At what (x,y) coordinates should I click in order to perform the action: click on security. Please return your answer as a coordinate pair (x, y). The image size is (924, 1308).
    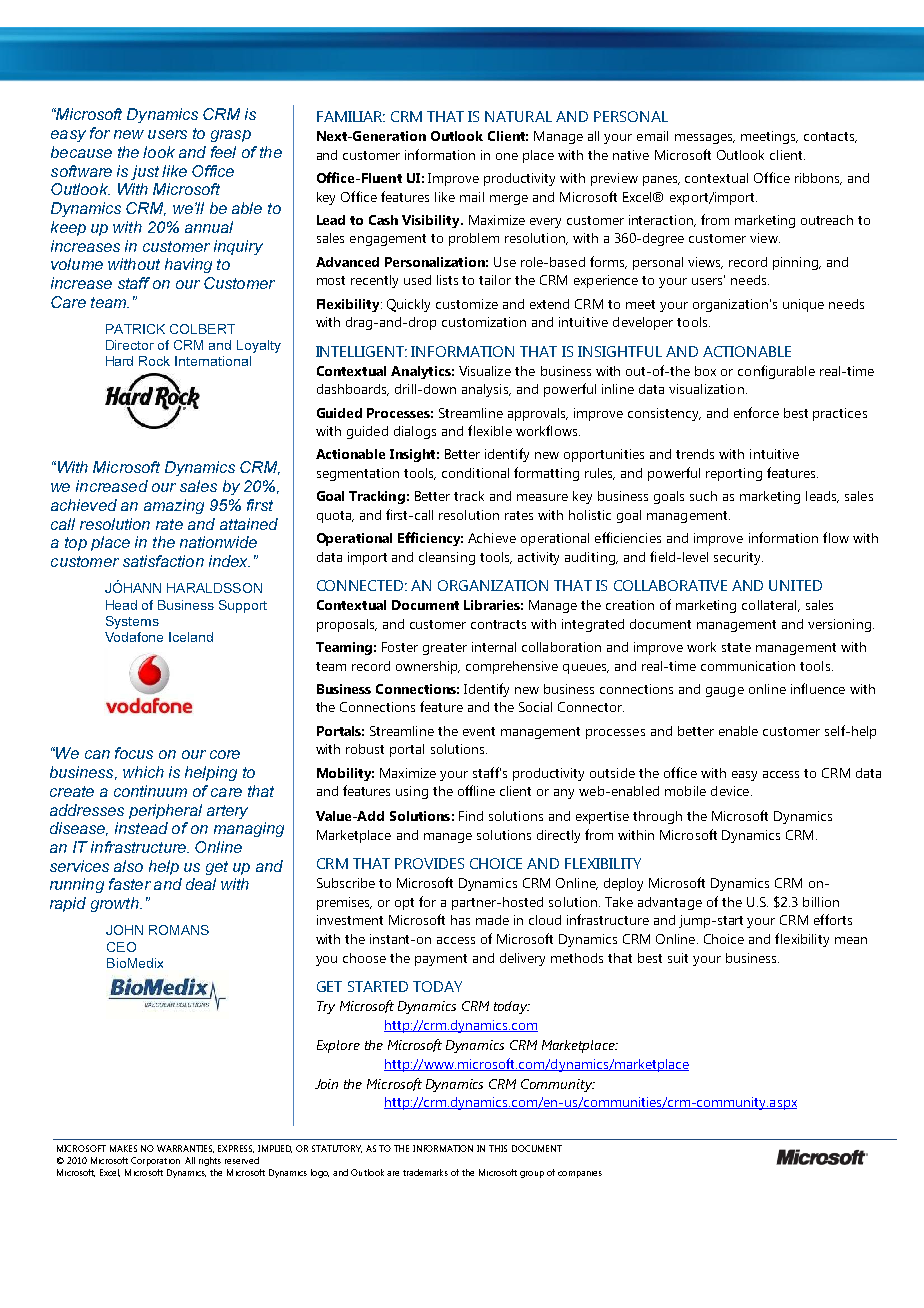
    Looking at the image, I should click on (738, 558).
